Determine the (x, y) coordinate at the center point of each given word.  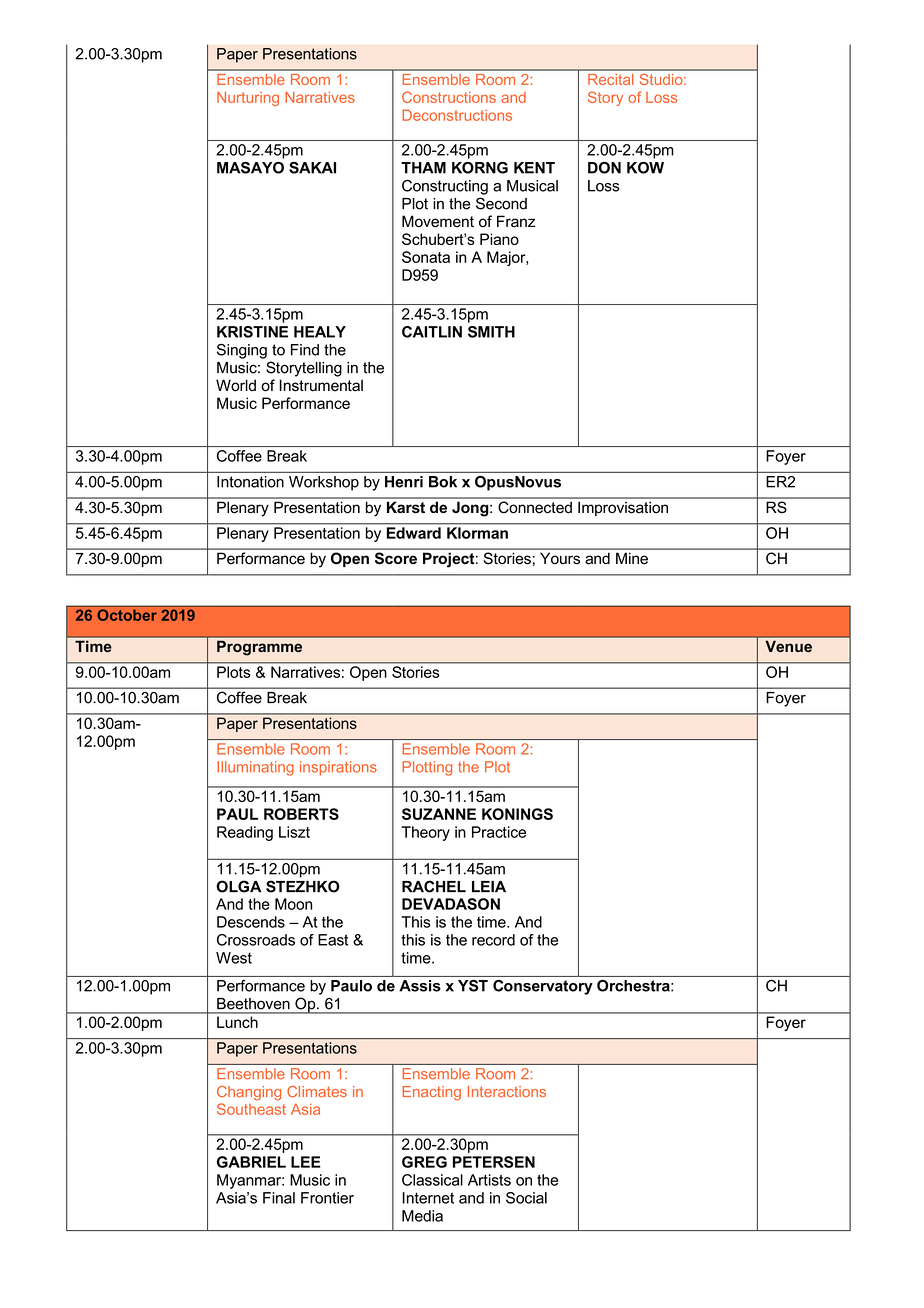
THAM (423, 168)
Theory (425, 833)
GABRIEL (251, 1162)
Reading (245, 833)
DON (604, 168)
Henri (404, 482)
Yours (560, 558)
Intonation (250, 482)
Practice (499, 832)
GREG (424, 1162)
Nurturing (248, 99)
